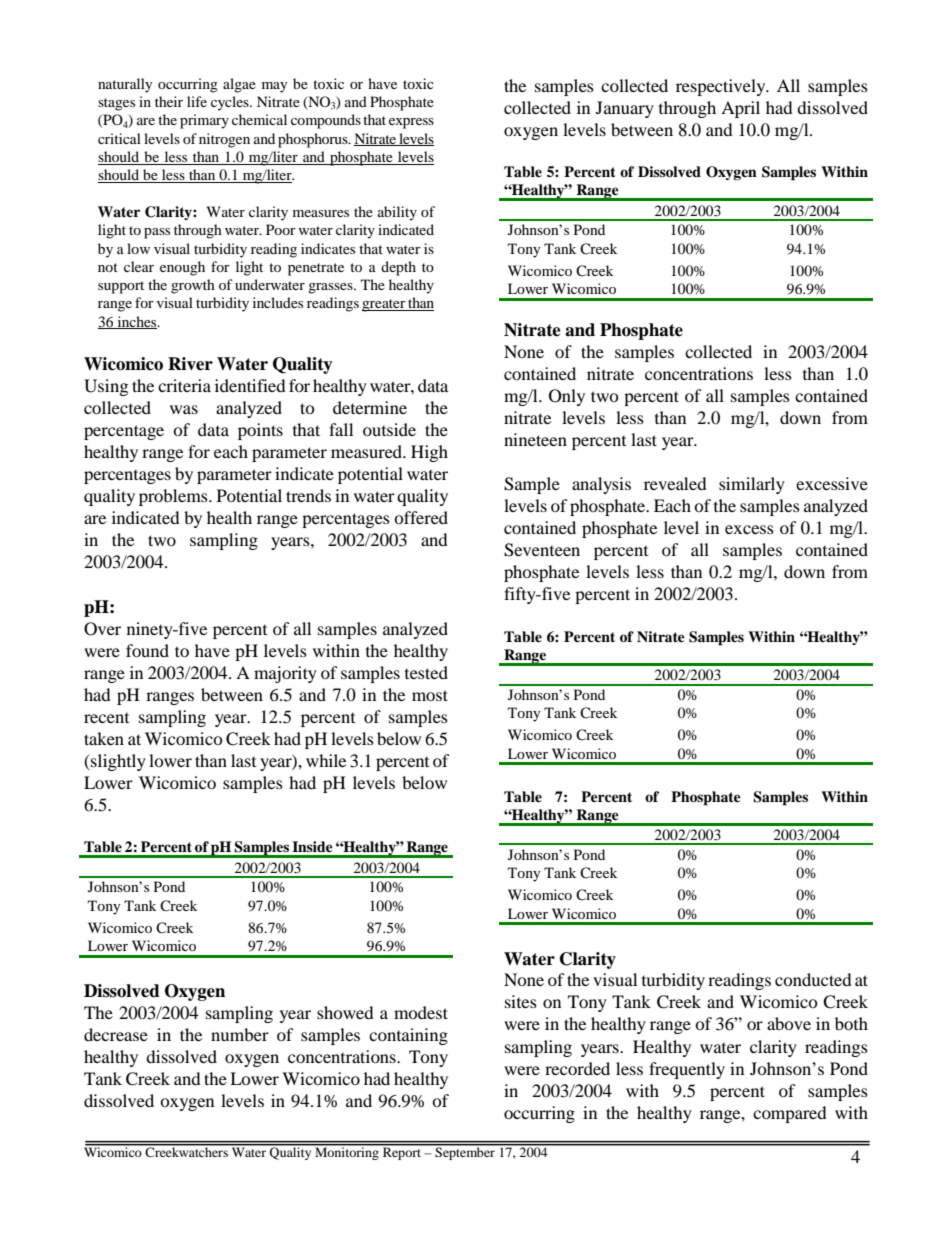  What do you see at coordinates (204, 121) in the page?
I see `primary` at bounding box center [204, 121].
